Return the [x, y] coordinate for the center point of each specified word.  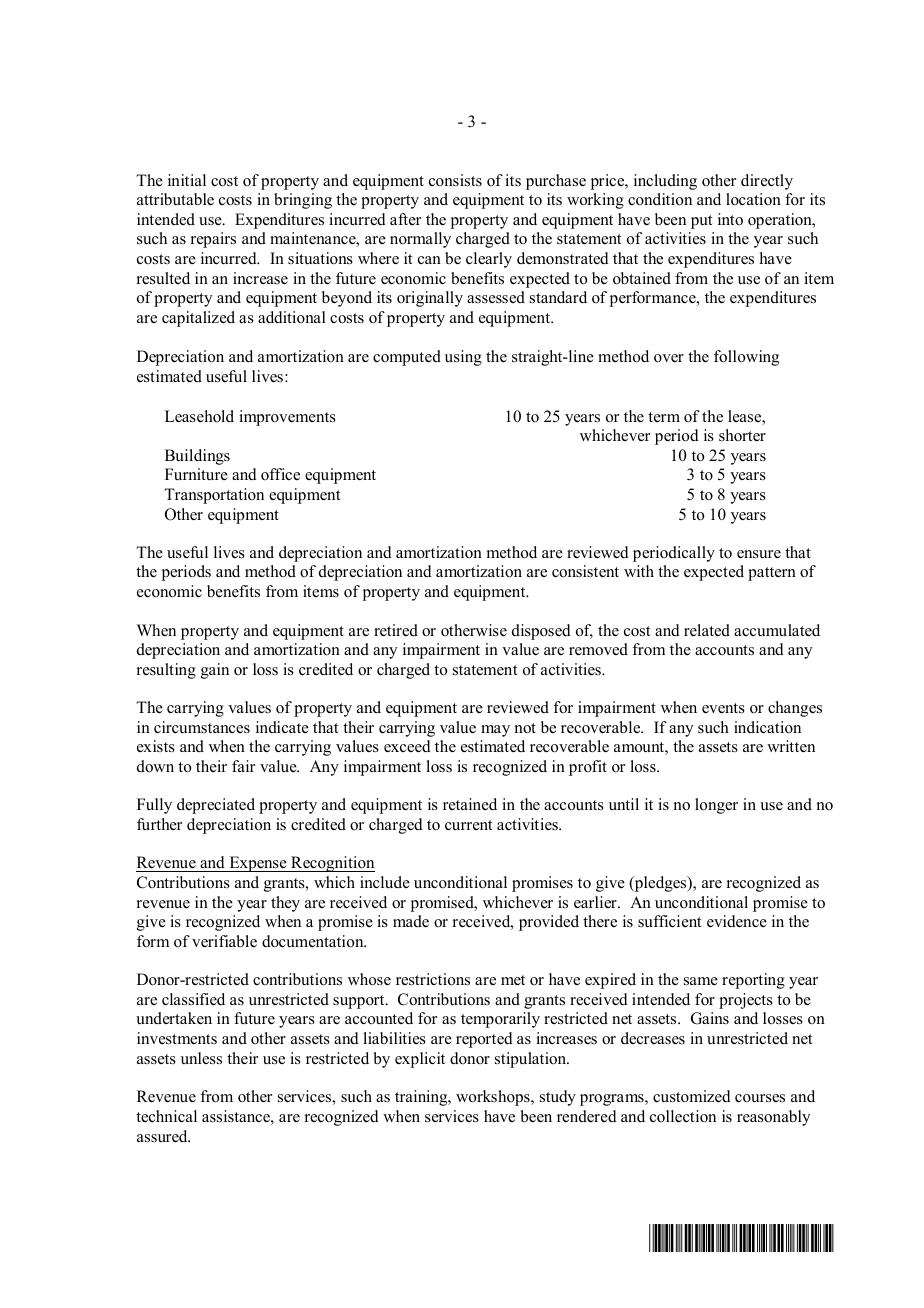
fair [243, 766]
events [723, 708]
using [463, 358]
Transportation [214, 496]
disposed [541, 632]
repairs [213, 240]
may [495, 731]
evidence [737, 921]
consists [455, 180]
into [730, 219]
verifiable [224, 941]
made [411, 921]
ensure [759, 554]
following [746, 358]
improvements [287, 418]
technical [166, 1116]
